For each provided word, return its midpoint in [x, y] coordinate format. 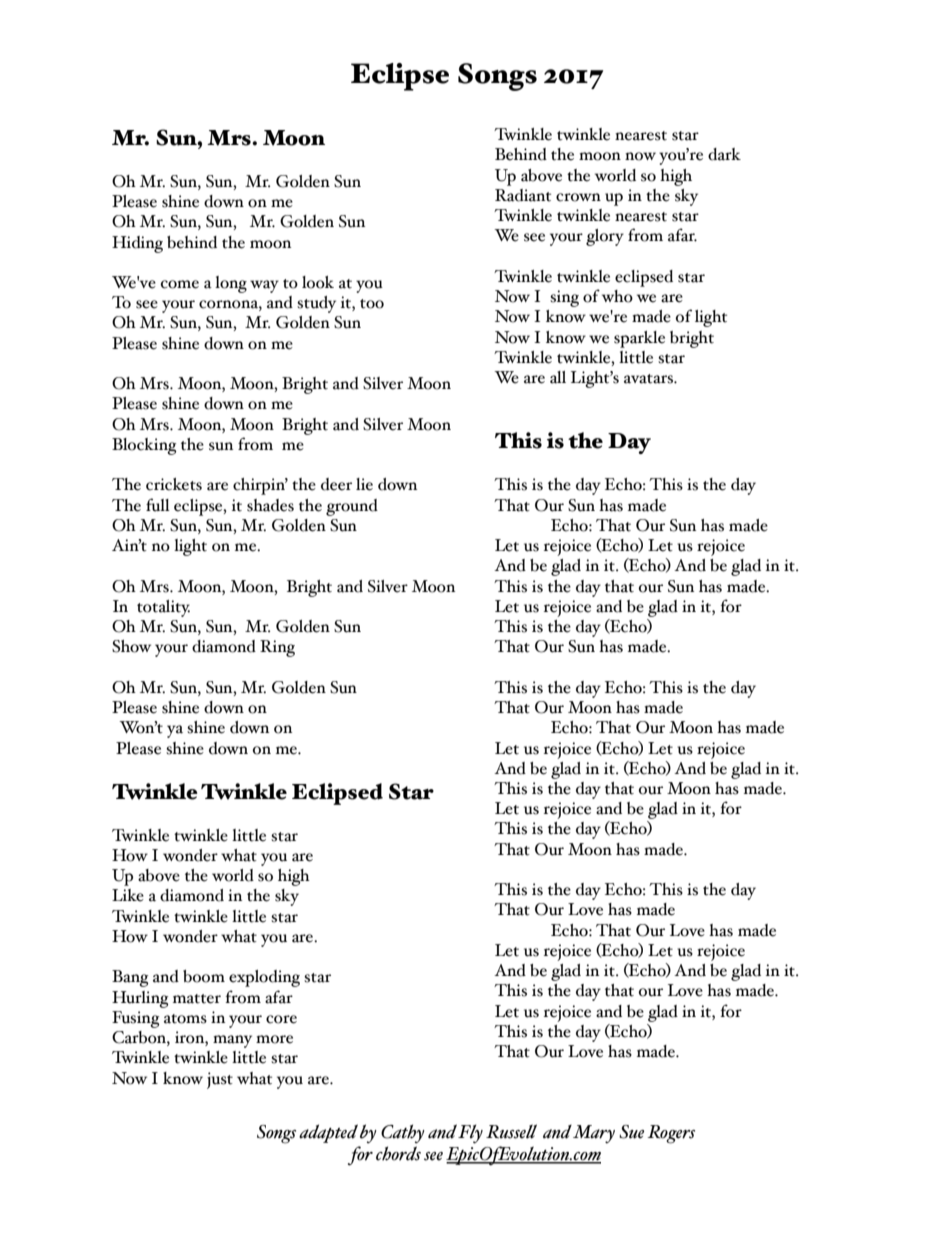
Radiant [523, 195]
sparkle [639, 339]
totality [163, 608]
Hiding [137, 244]
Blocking [144, 446]
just [220, 1080]
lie [364, 484]
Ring [277, 648]
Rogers [671, 1134]
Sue [631, 1132]
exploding [264, 978]
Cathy [403, 1133]
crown [578, 197]
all [558, 377]
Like [128, 895]
